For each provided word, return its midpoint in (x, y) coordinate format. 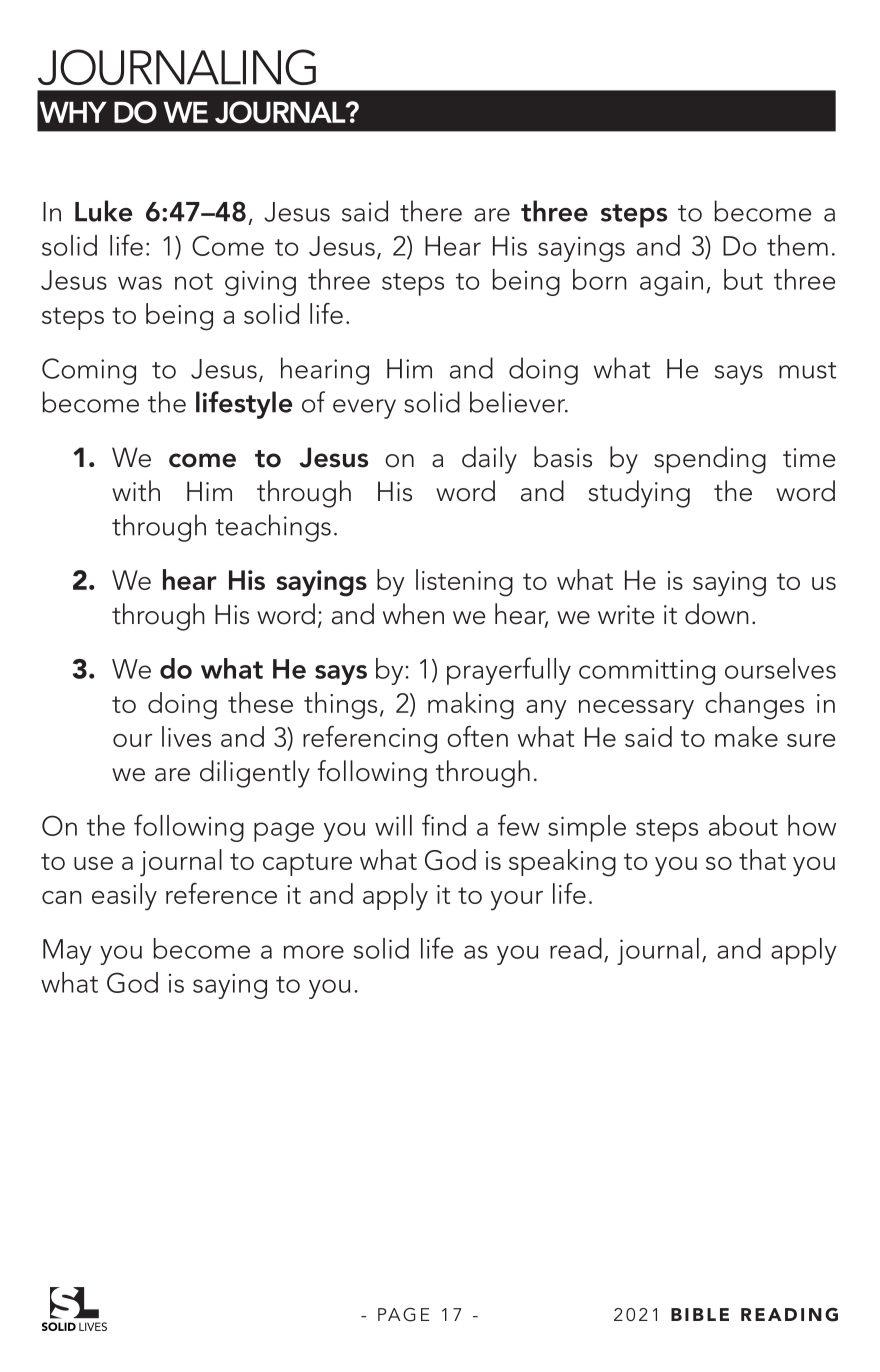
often (477, 736)
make (746, 736)
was (140, 283)
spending (710, 460)
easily (124, 897)
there (431, 211)
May (67, 952)
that (762, 859)
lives (186, 736)
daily (489, 460)
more (314, 952)
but (743, 279)
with (136, 491)
